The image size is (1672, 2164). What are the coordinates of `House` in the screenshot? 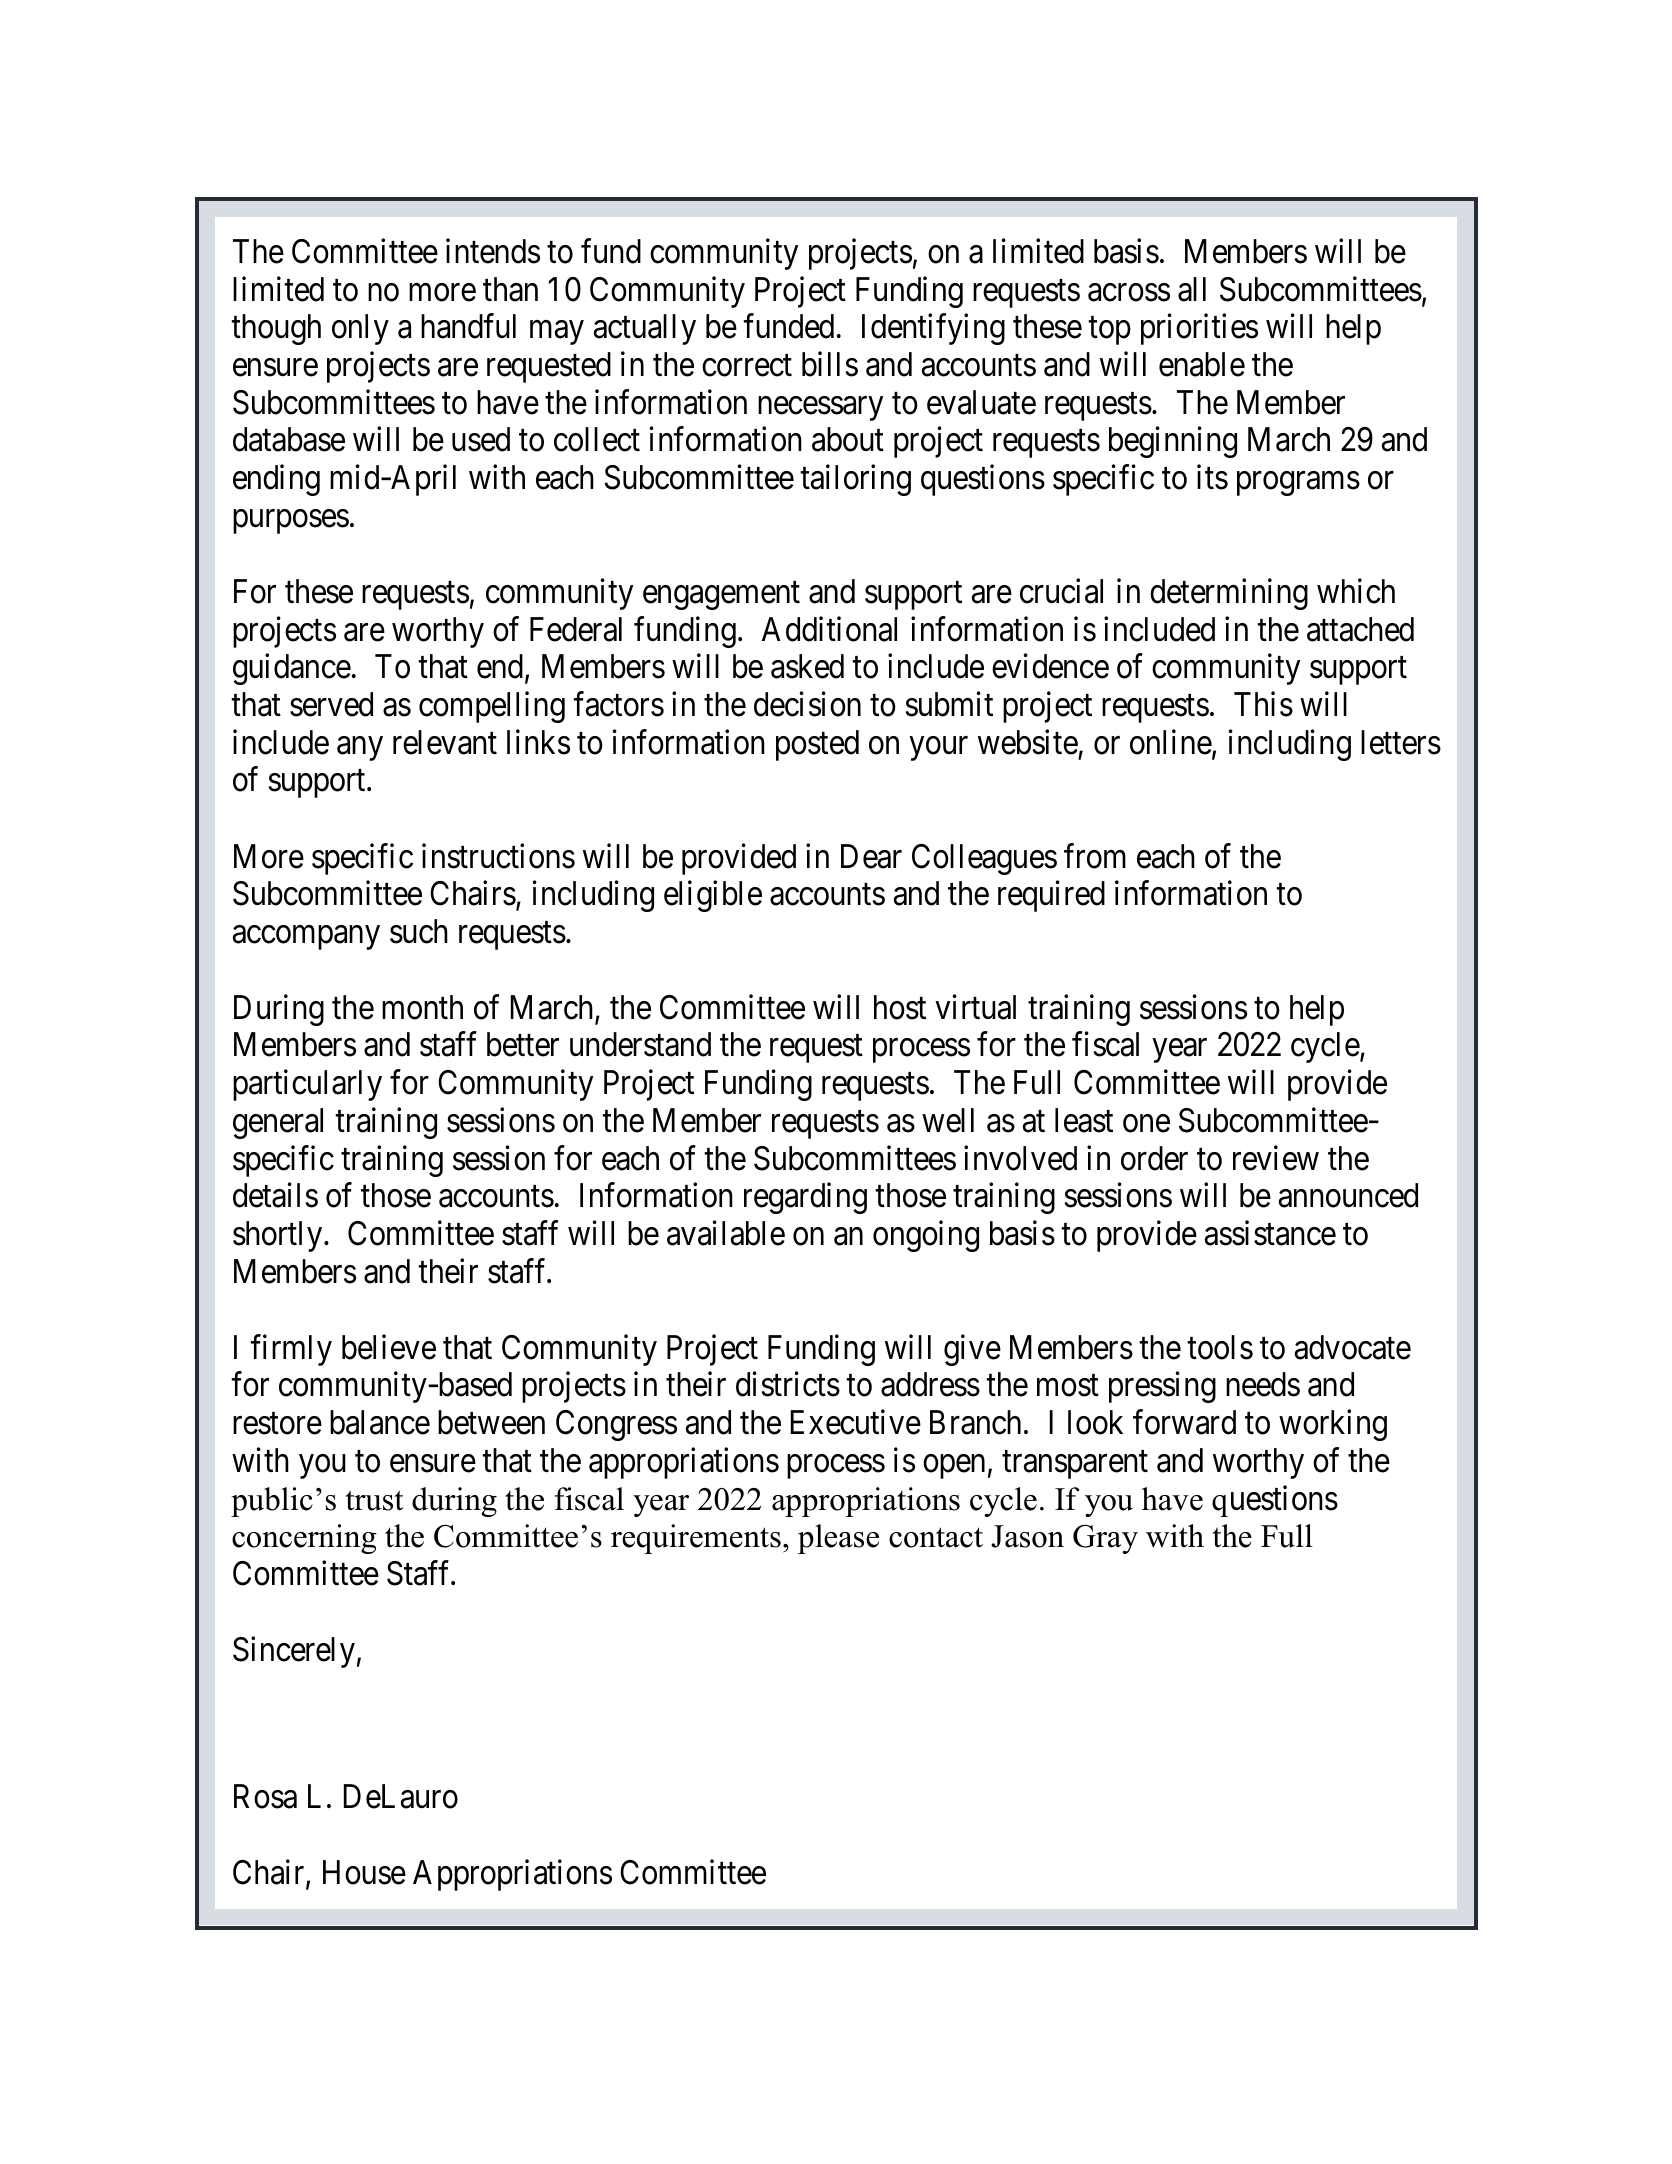 It's located at (364, 1872).
